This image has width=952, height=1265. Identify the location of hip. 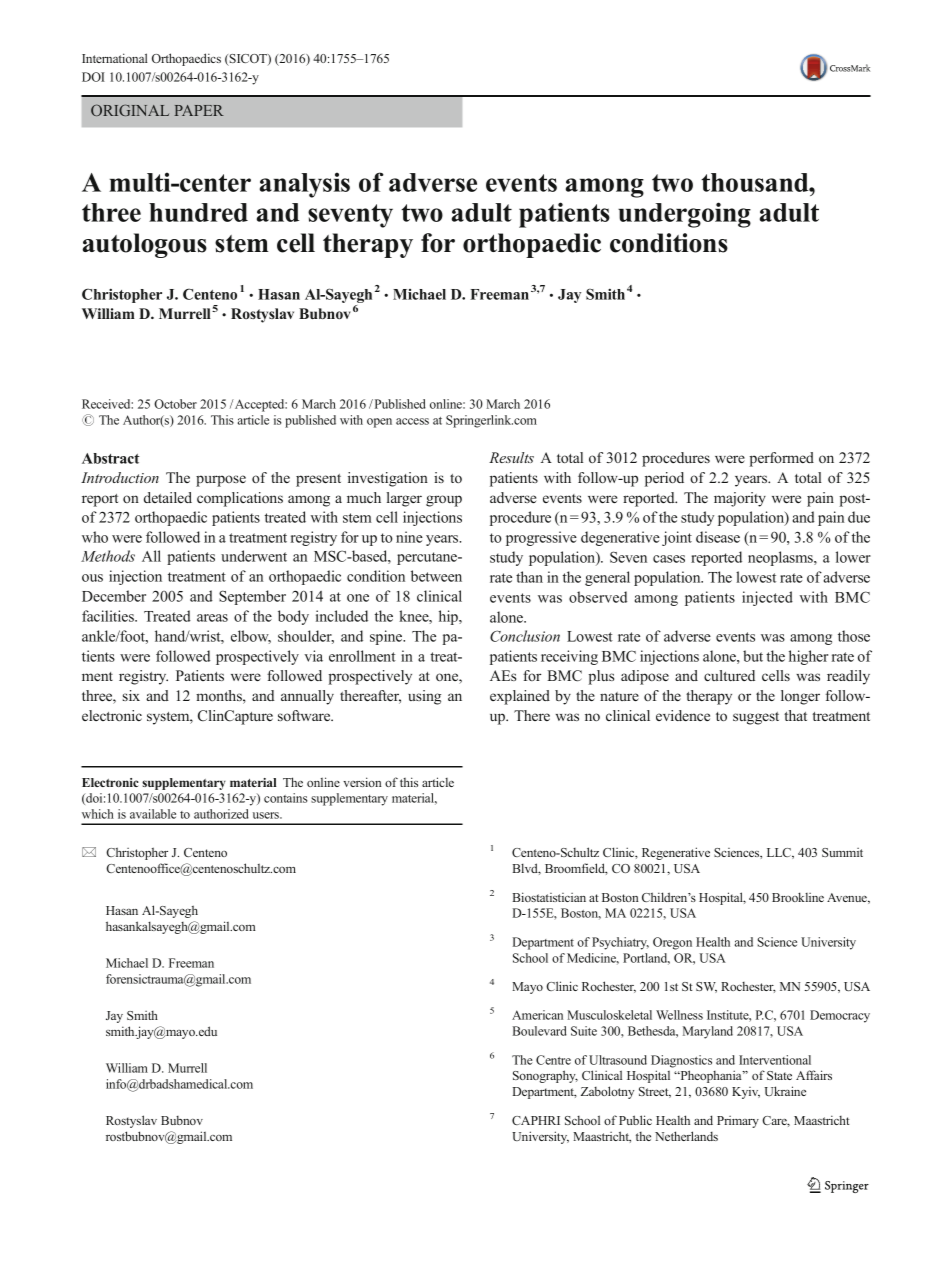
(449, 617).
